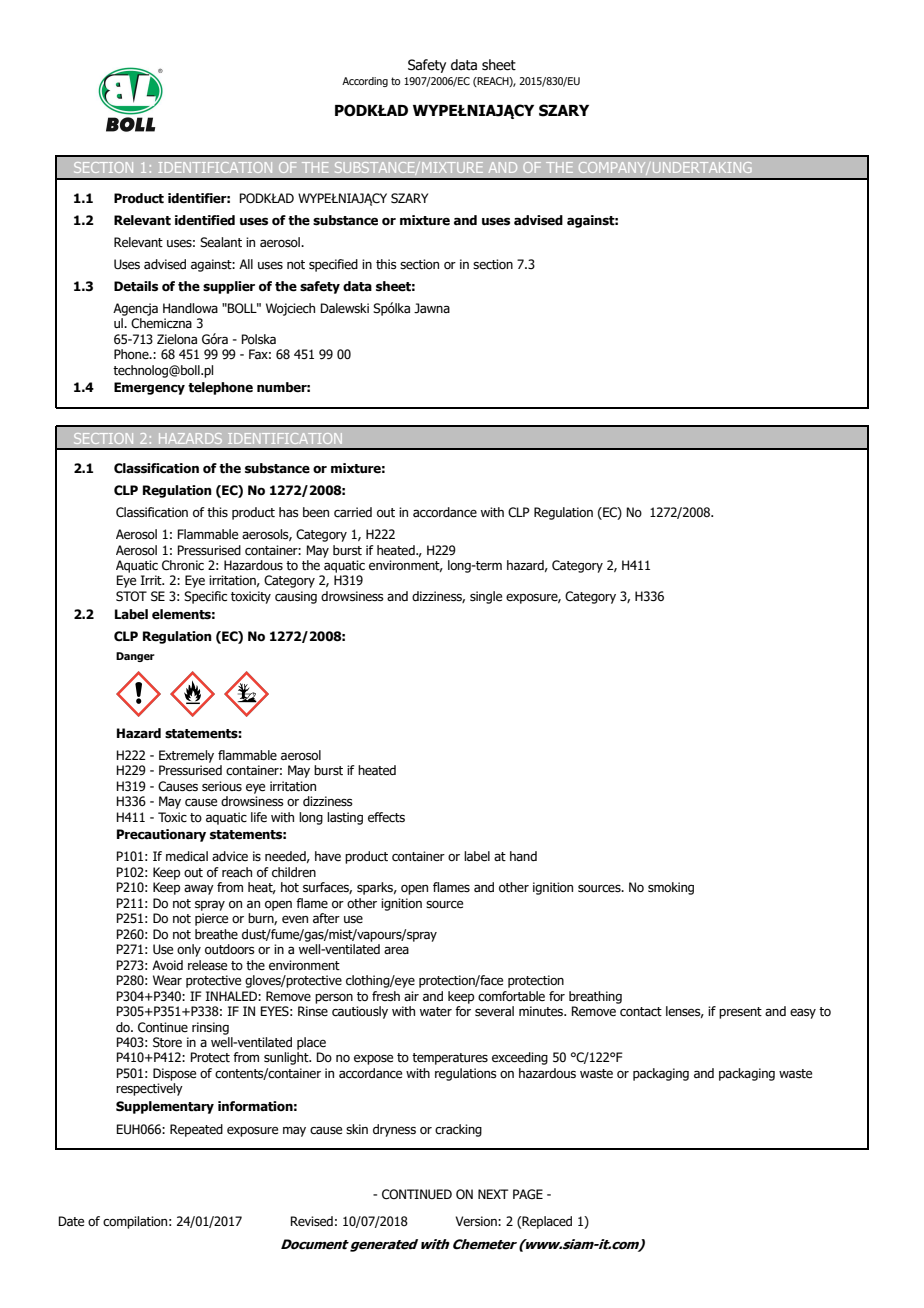  Describe the element at coordinates (641, 1012) in the screenshot. I see `contact` at that location.
